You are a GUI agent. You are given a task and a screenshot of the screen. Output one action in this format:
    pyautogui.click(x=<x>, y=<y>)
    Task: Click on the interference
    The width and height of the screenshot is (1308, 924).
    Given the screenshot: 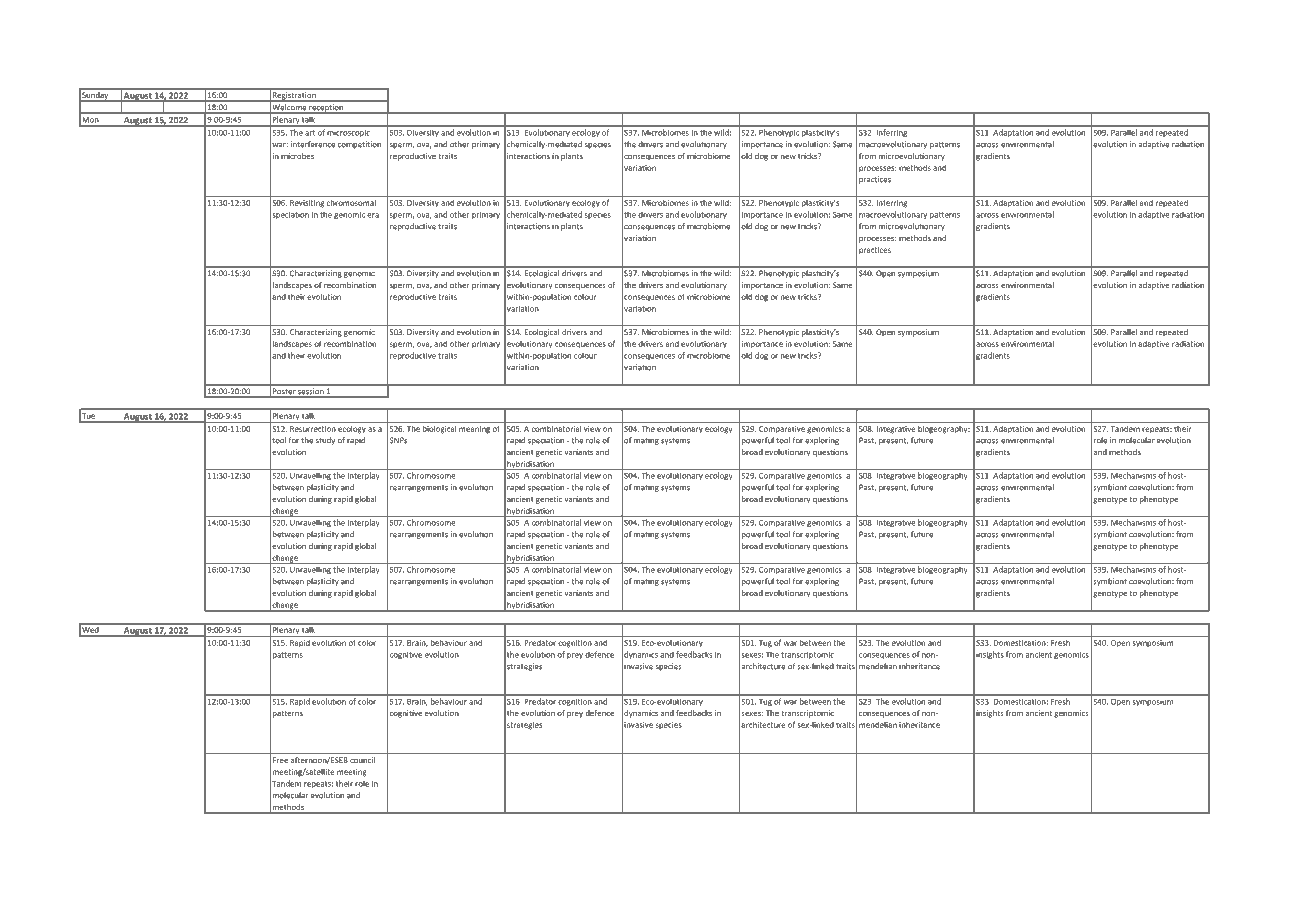 What is the action you would take?
    pyautogui.click(x=313, y=144)
